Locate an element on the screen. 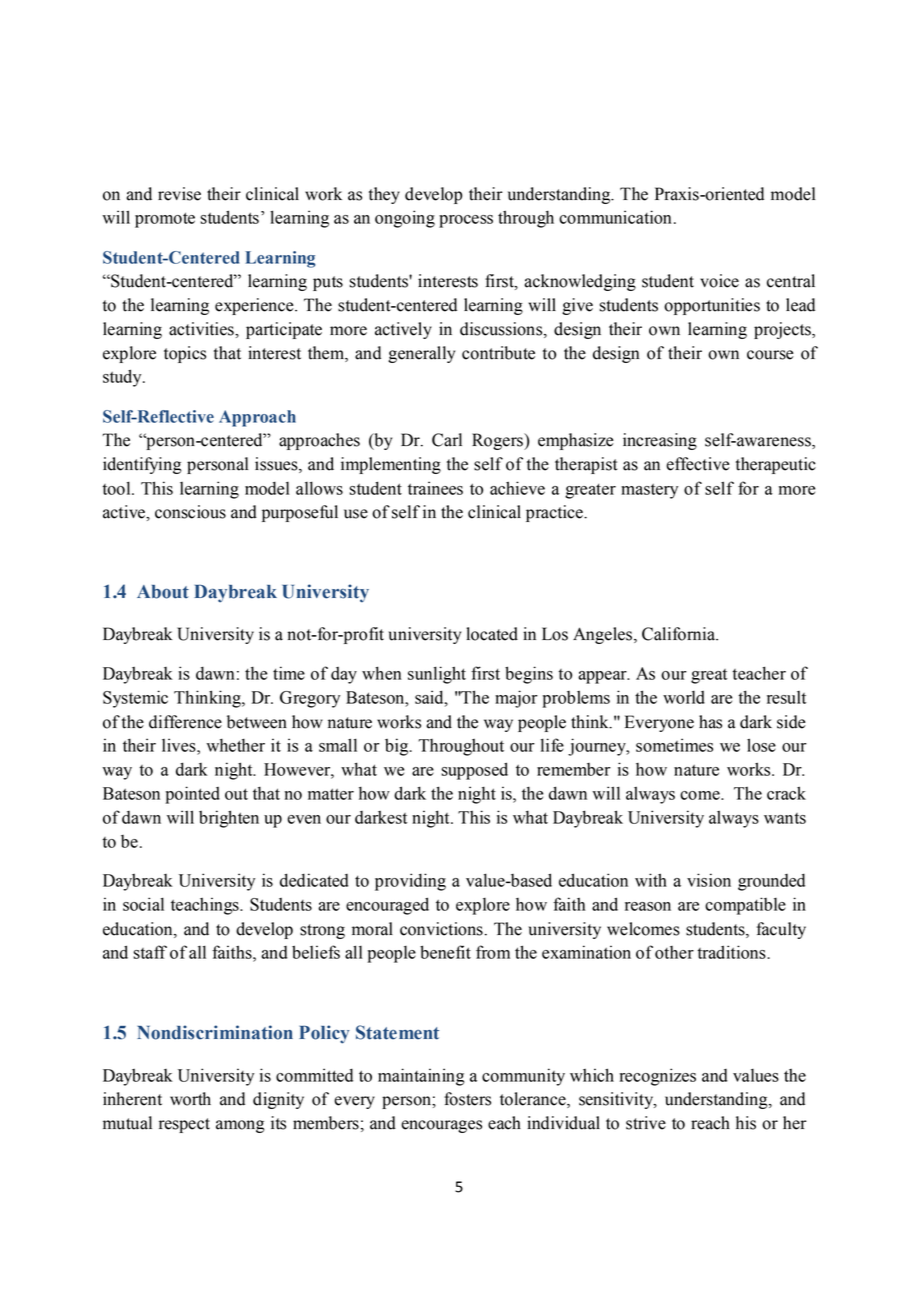 The image size is (924, 1308). promote is located at coordinates (165, 220).
